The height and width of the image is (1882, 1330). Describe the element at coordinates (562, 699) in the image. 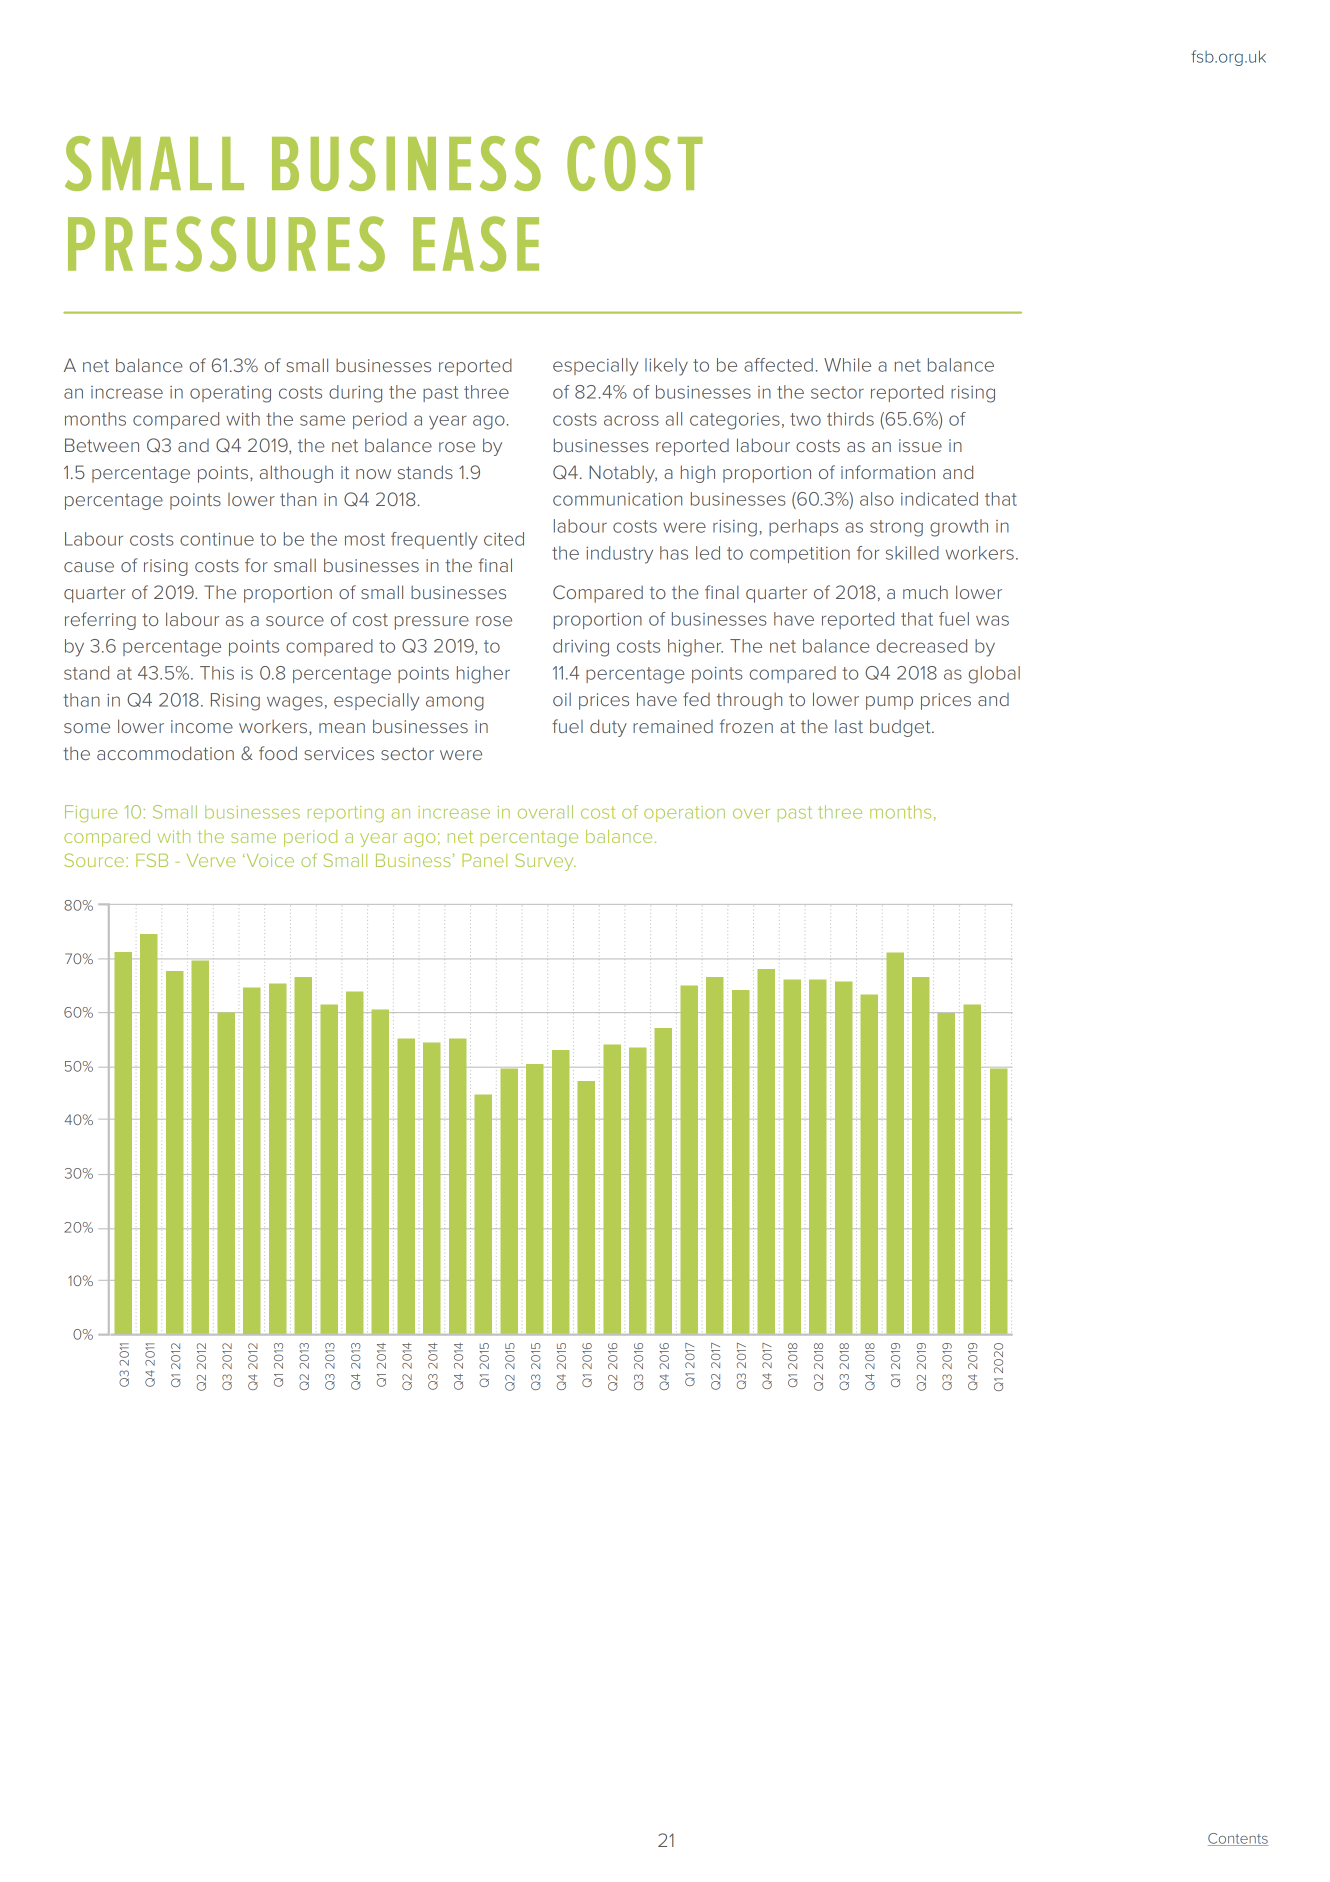

I see `oil` at that location.
